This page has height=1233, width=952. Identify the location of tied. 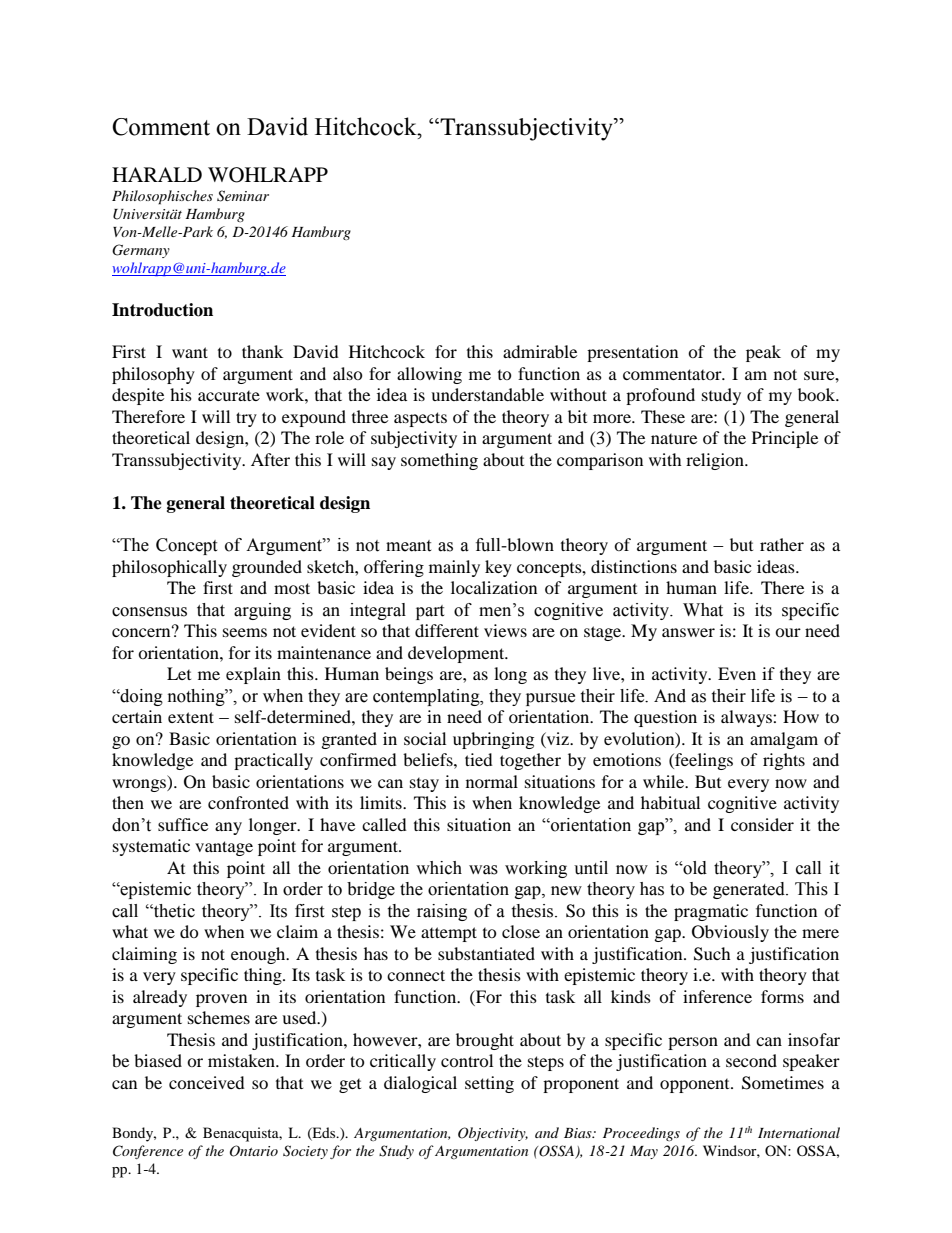
(479, 759).
